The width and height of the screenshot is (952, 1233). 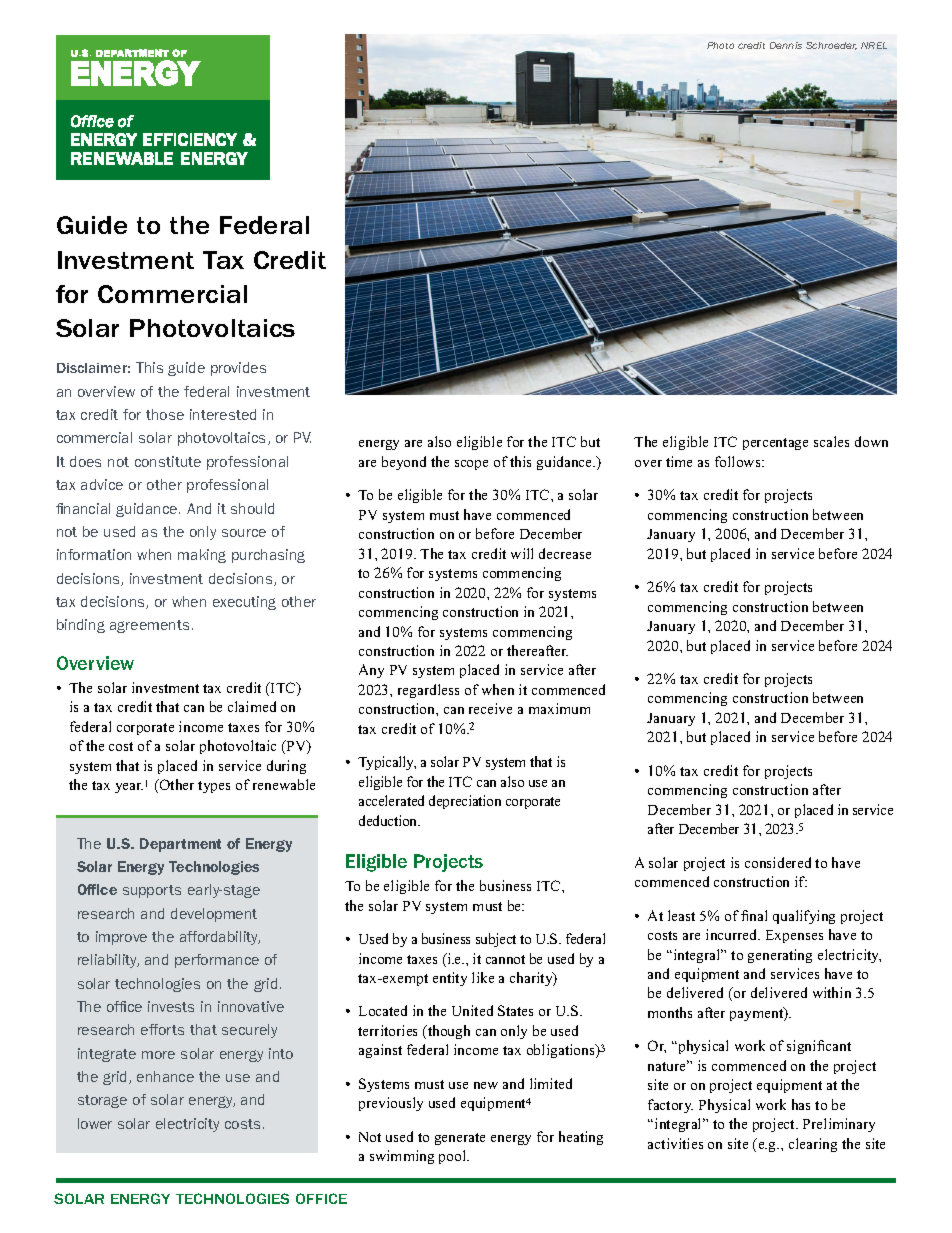 I want to click on percentage, so click(x=775, y=444).
